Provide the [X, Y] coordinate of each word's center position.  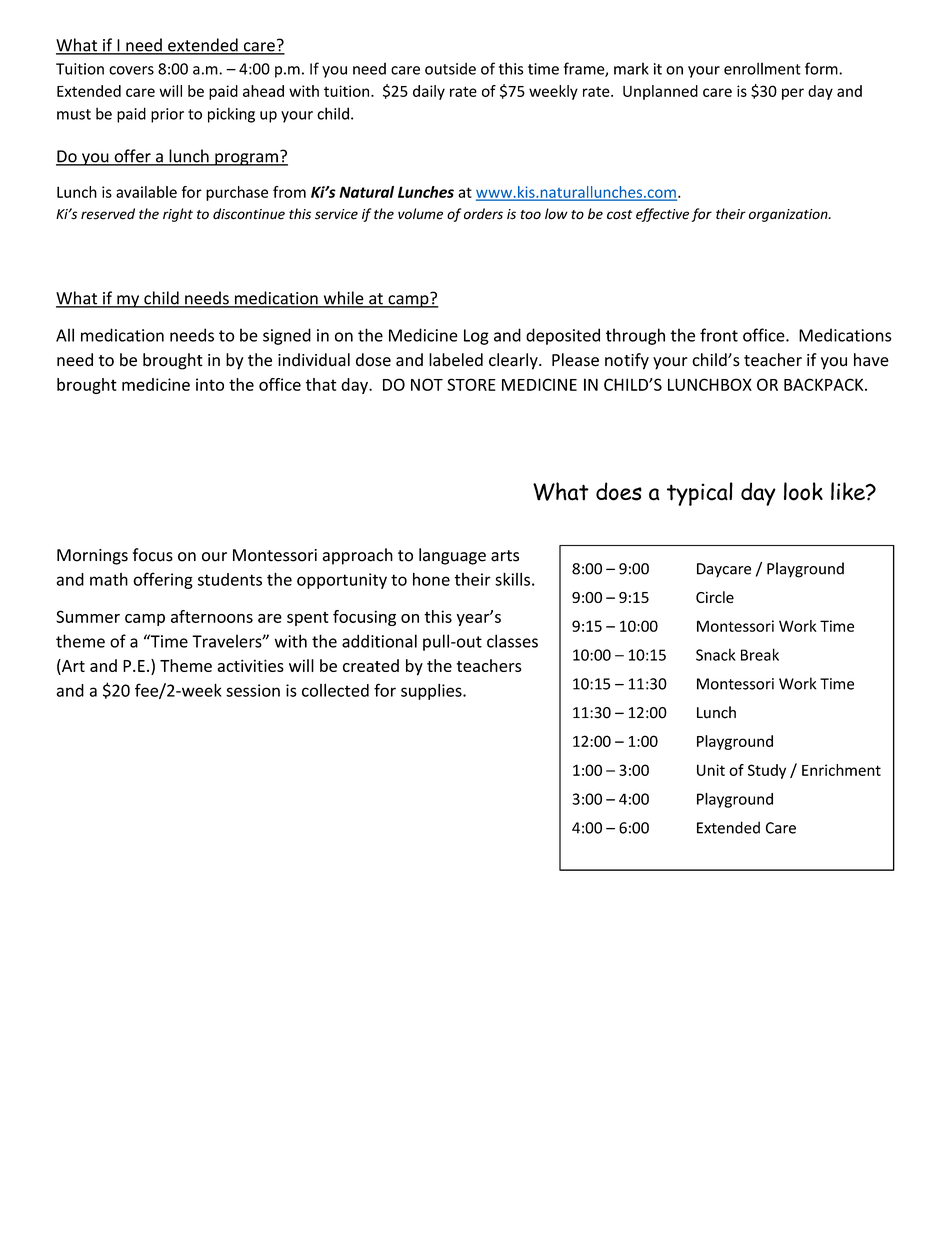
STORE [471, 384]
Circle [715, 597]
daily [429, 92]
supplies [432, 692]
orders [483, 214]
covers [131, 70]
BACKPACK [825, 384]
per [793, 94]
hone [431, 579]
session [253, 690]
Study [767, 771]
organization [789, 215]
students [230, 579]
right [178, 215]
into [210, 384]
